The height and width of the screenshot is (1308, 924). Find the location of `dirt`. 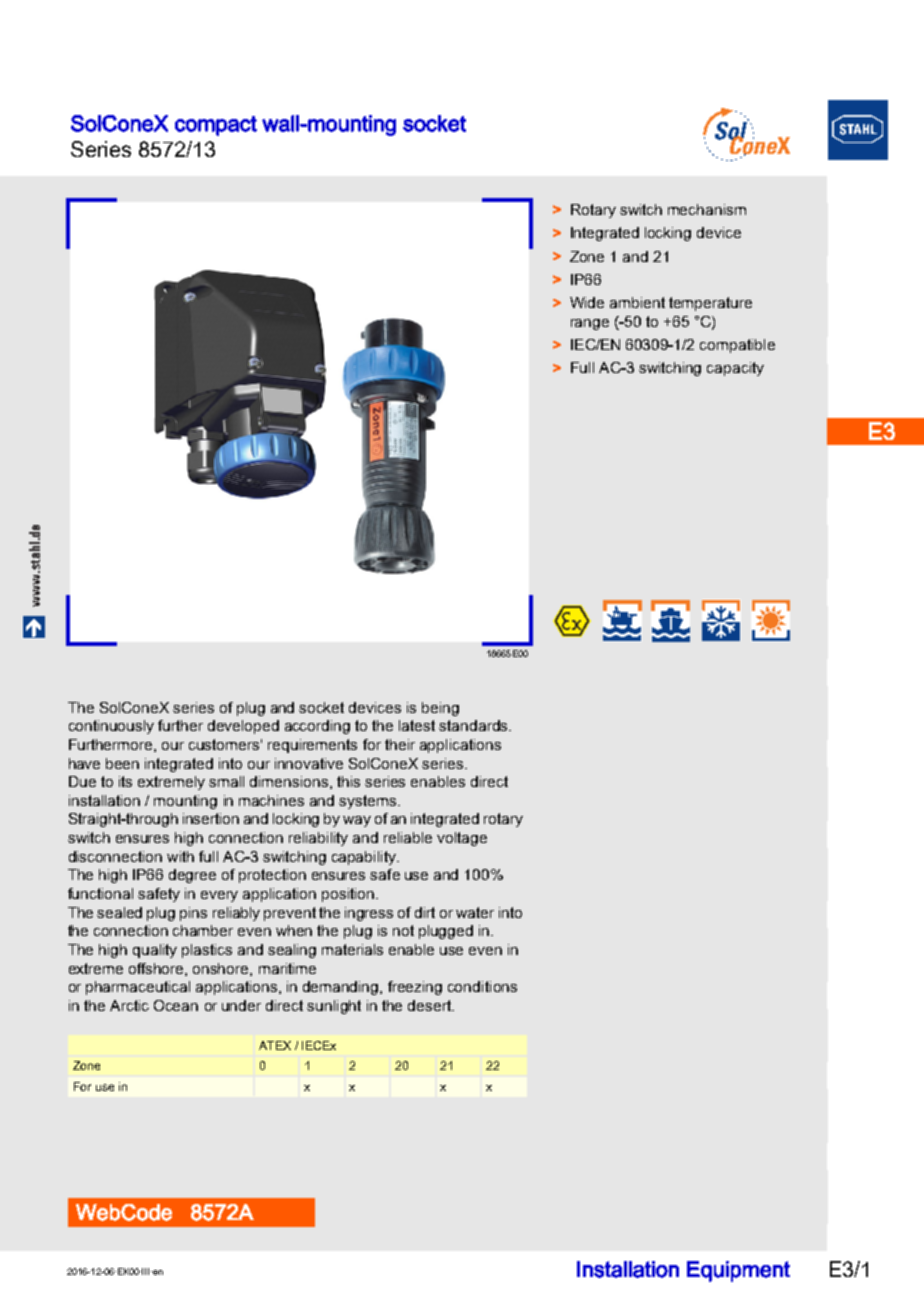

dirt is located at coordinates (425, 912).
